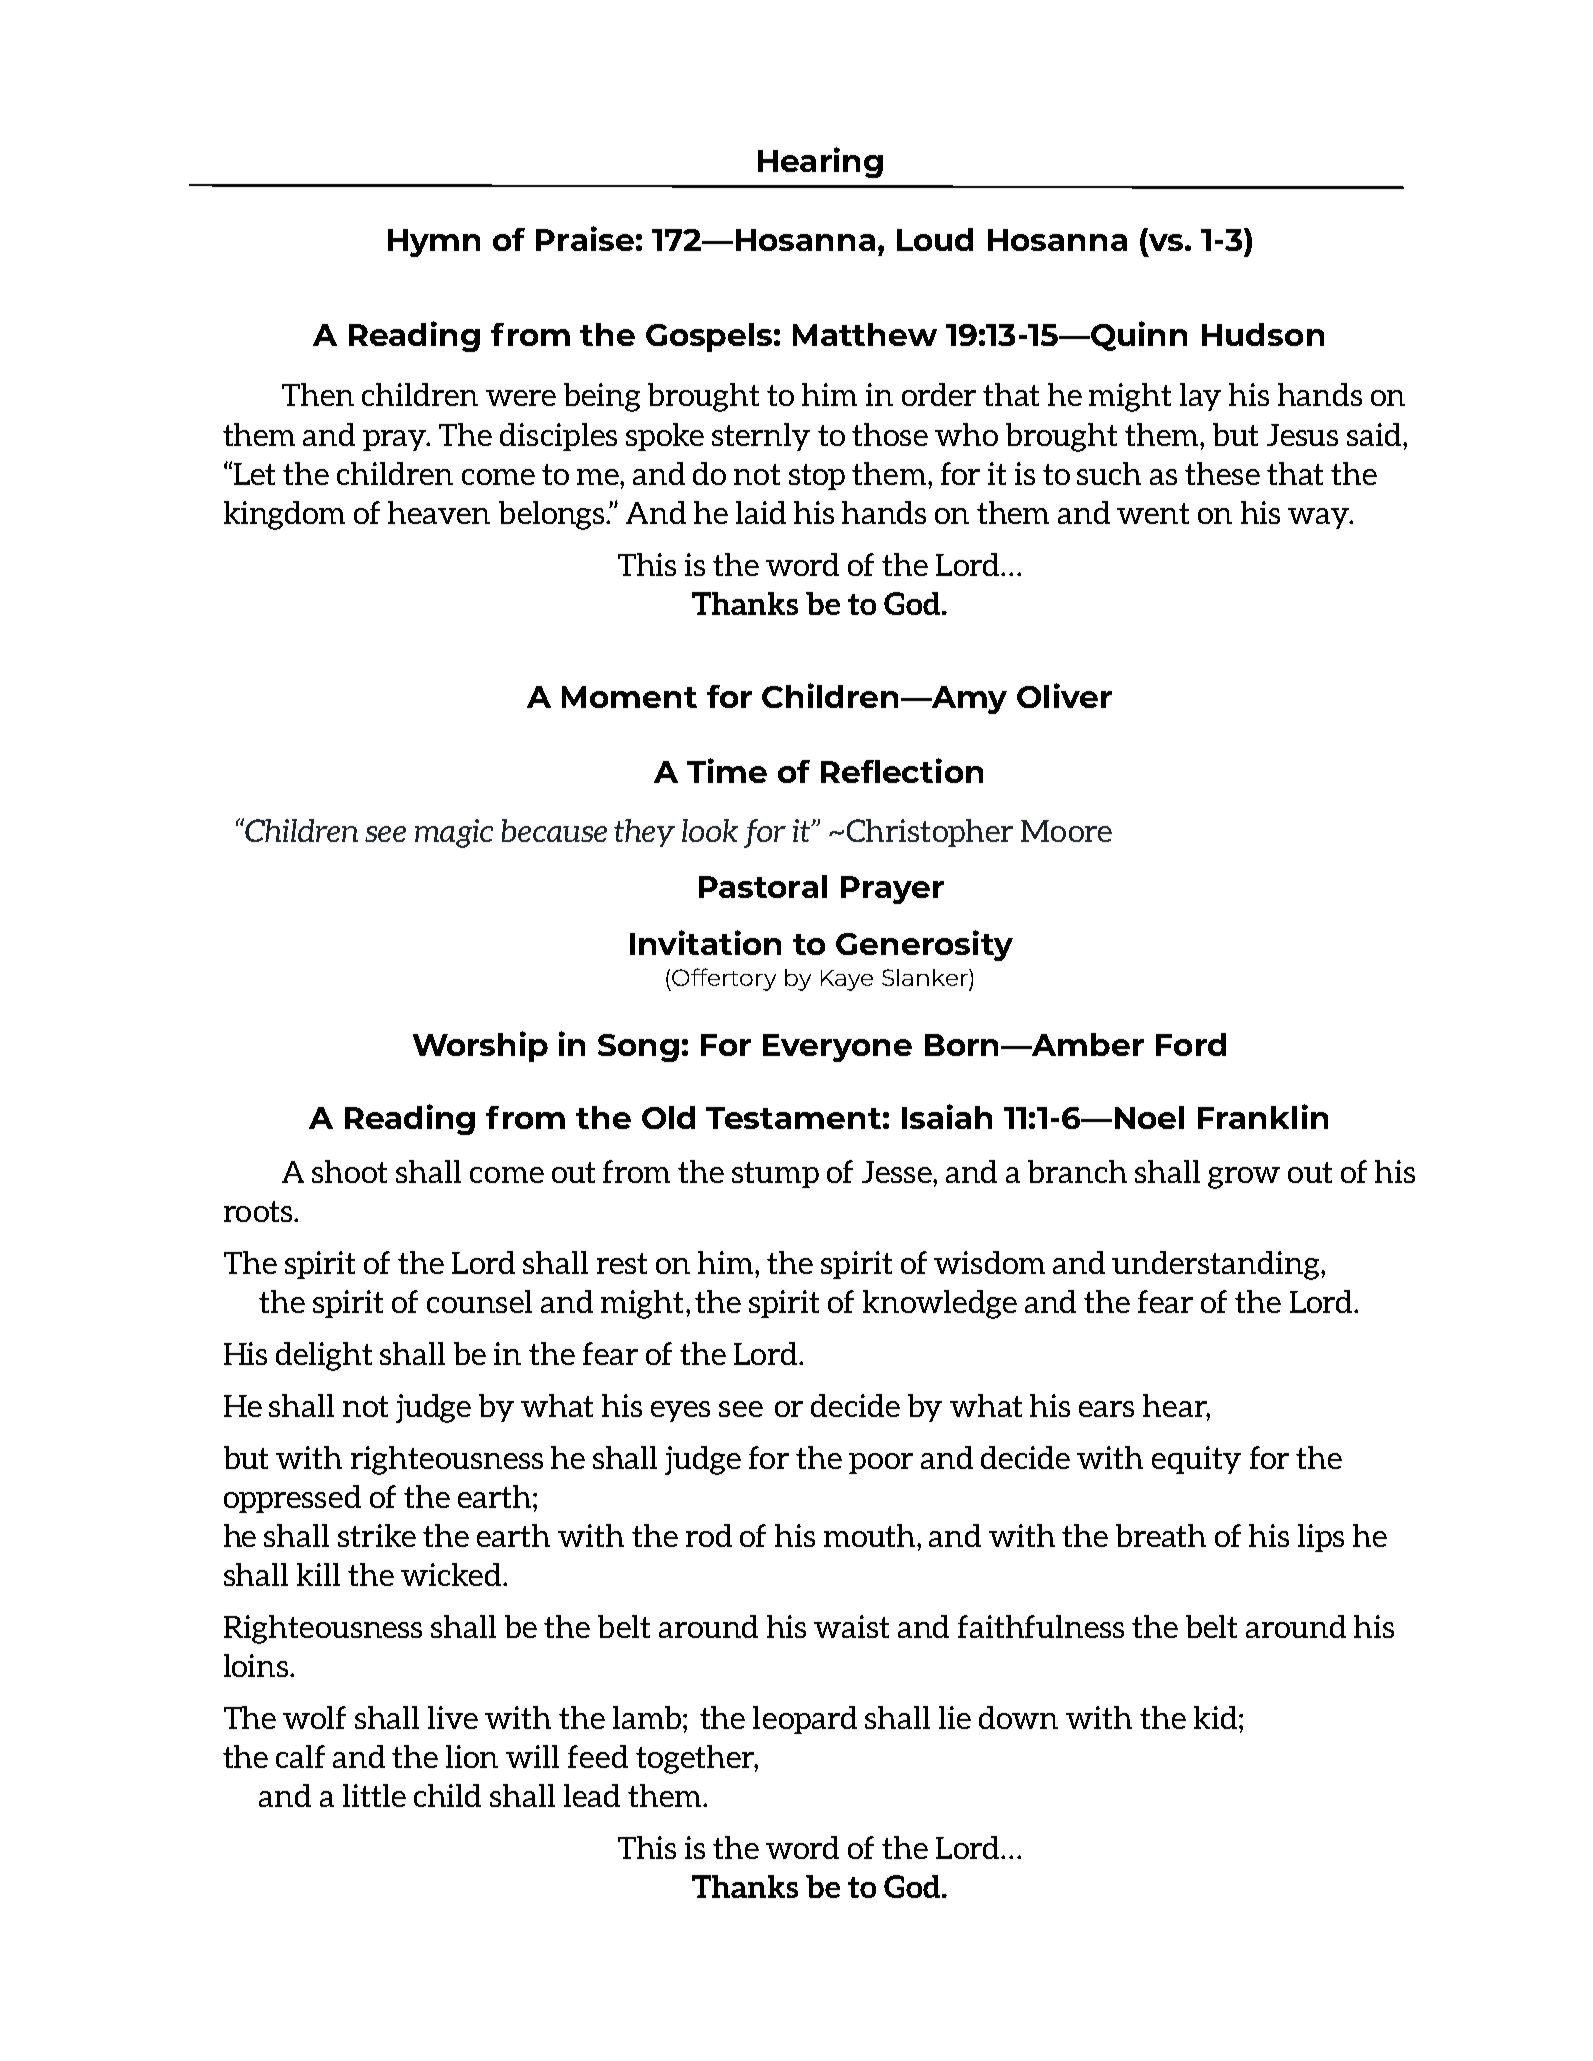 The width and height of the page is (1593, 2061). I want to click on counsel, so click(479, 1301).
